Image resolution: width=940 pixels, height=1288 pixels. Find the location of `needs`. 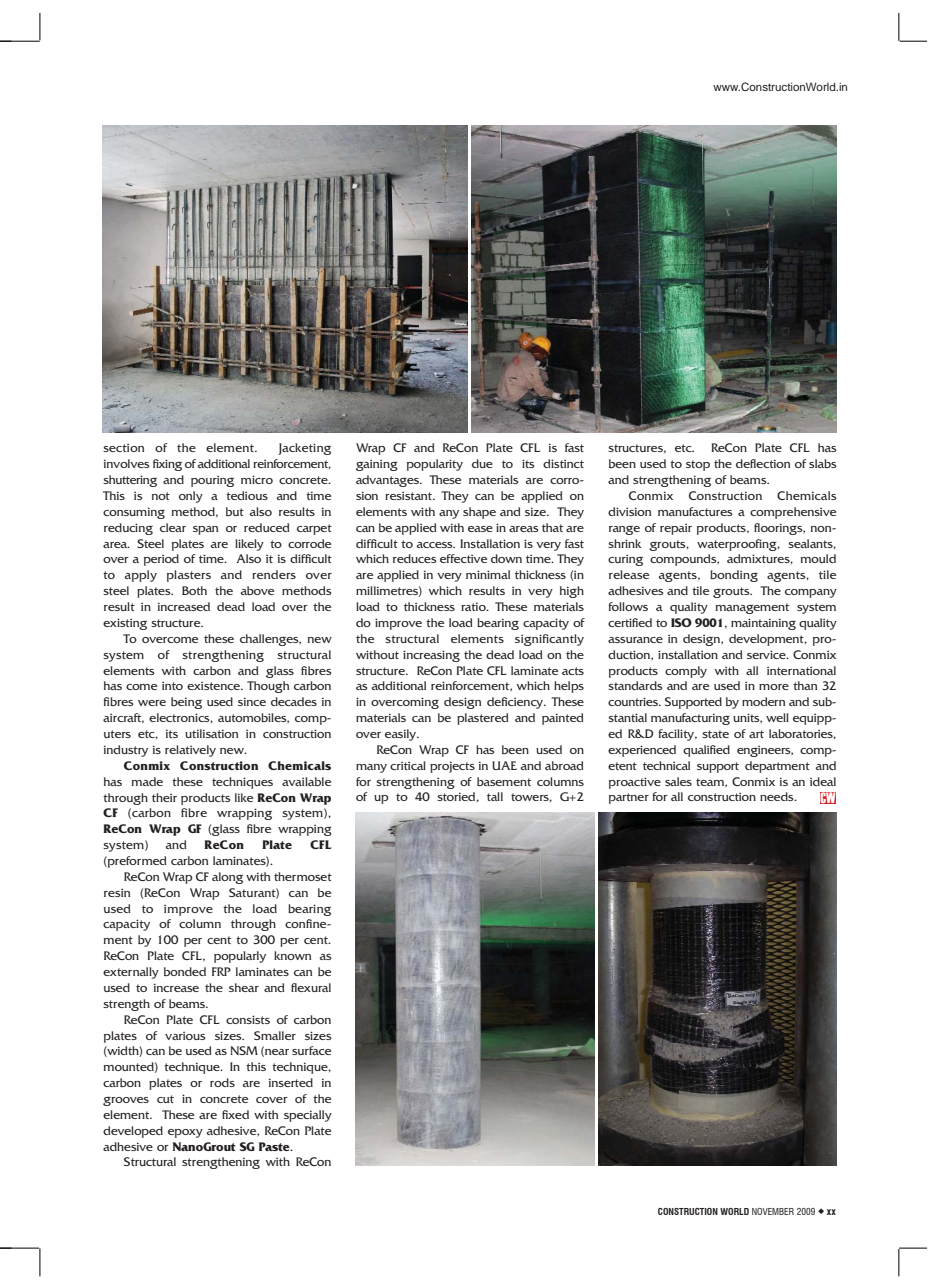

needs is located at coordinates (778, 796).
